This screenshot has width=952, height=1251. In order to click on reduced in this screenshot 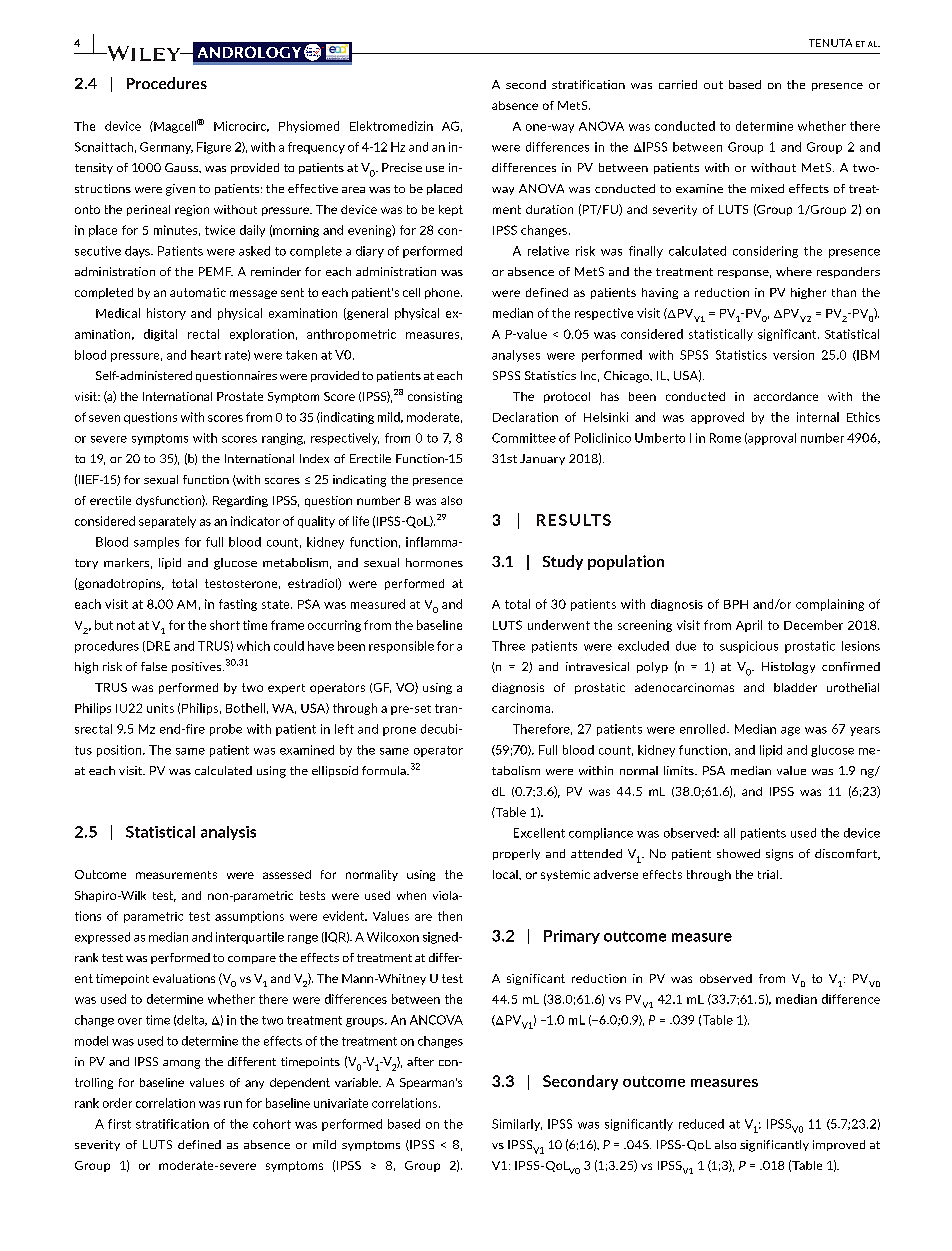, I will do `click(701, 1124)`.
